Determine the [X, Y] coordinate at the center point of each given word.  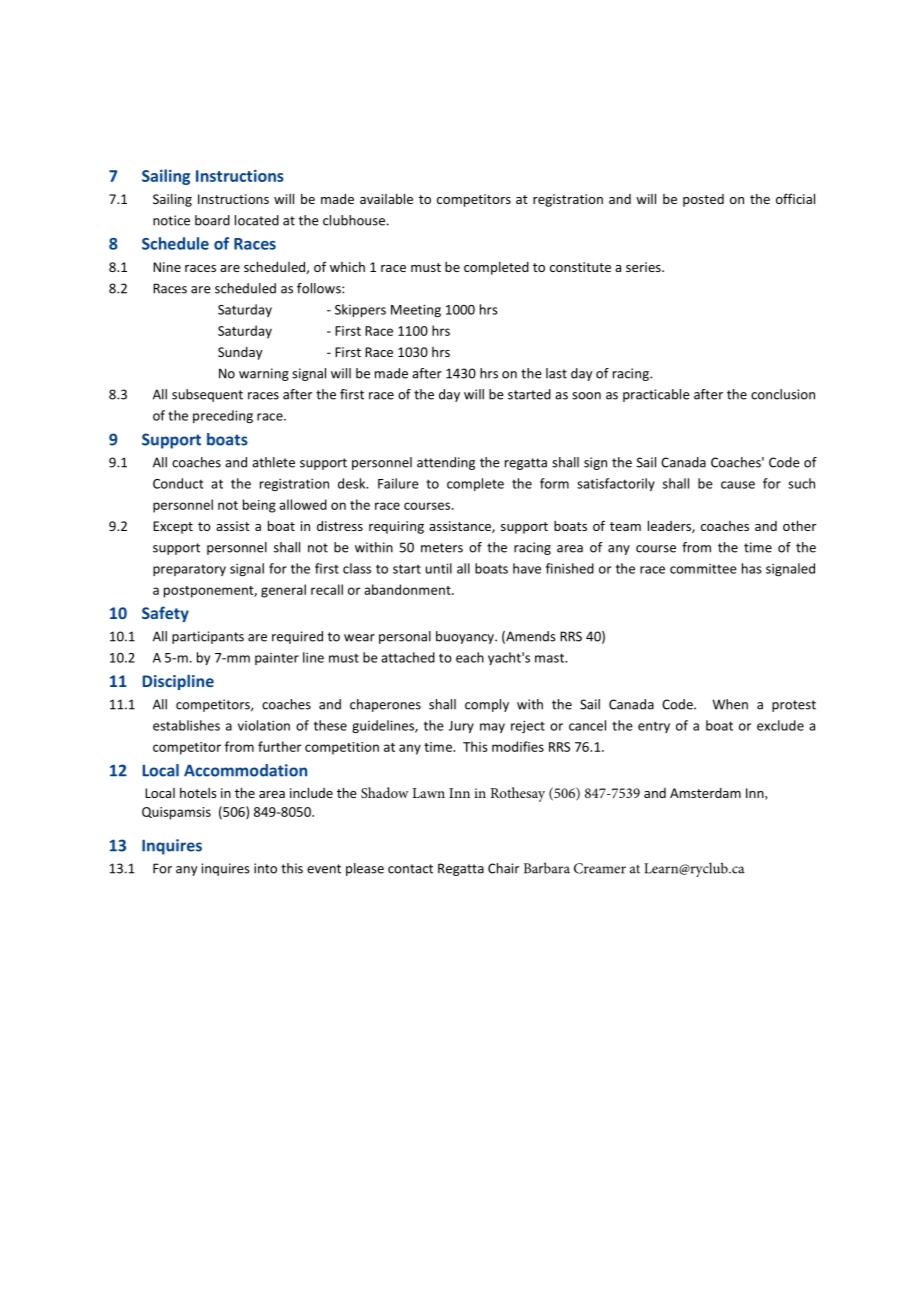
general [283, 591]
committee [703, 569]
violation [264, 725]
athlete [273, 462]
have [527, 568]
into [265, 868]
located [257, 220]
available [386, 198]
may [492, 728]
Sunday [240, 353]
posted [703, 200]
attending [446, 463]
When [730, 704]
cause [738, 485]
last [556, 373]
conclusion [783, 394]
